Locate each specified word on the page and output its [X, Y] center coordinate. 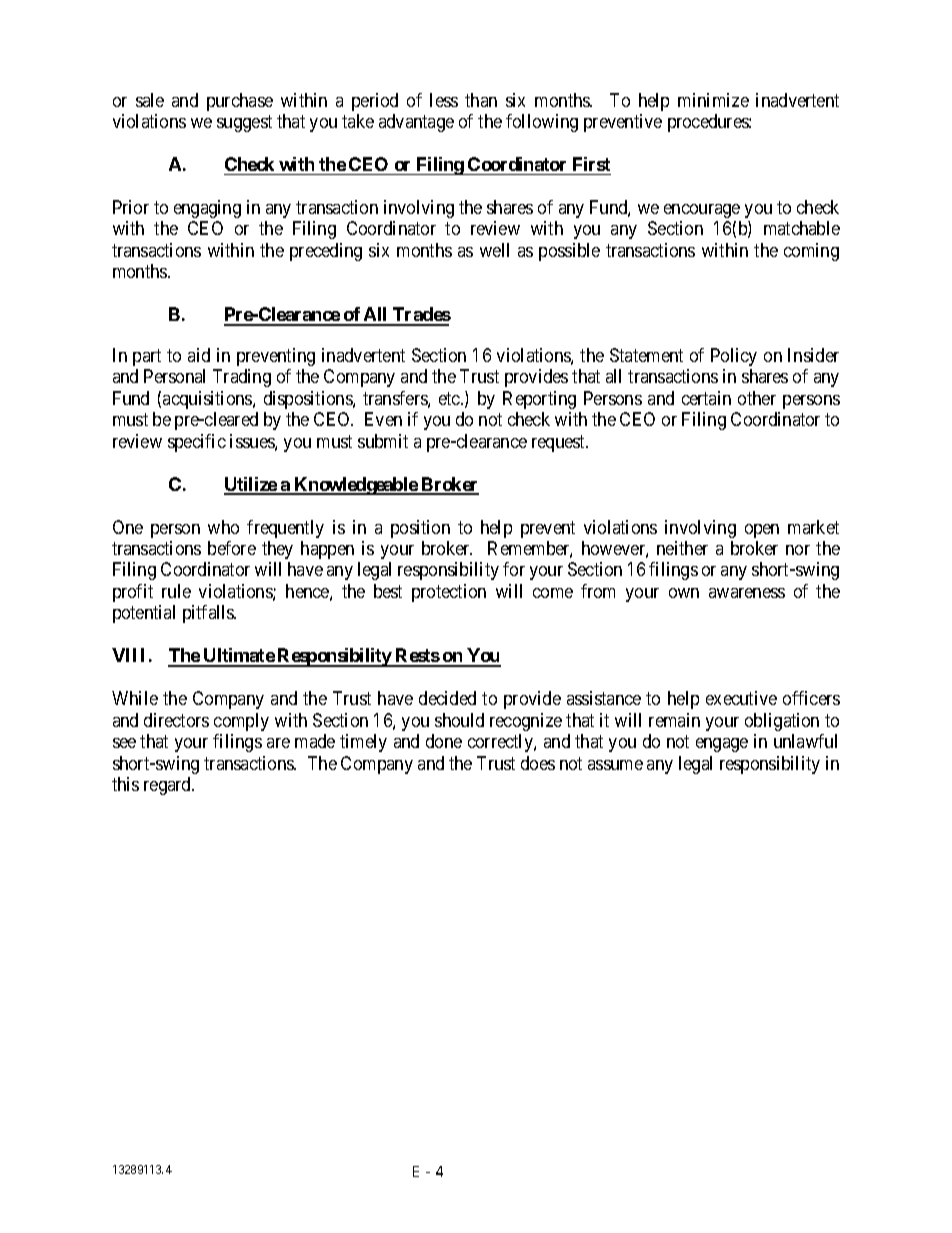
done [444, 741]
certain [706, 398]
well [494, 250]
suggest [244, 123]
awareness [747, 593]
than [481, 100]
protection [449, 593]
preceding [326, 252]
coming [811, 252]
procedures [709, 123]
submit [383, 441]
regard [169, 786]
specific [197, 443]
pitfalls [209, 614]
